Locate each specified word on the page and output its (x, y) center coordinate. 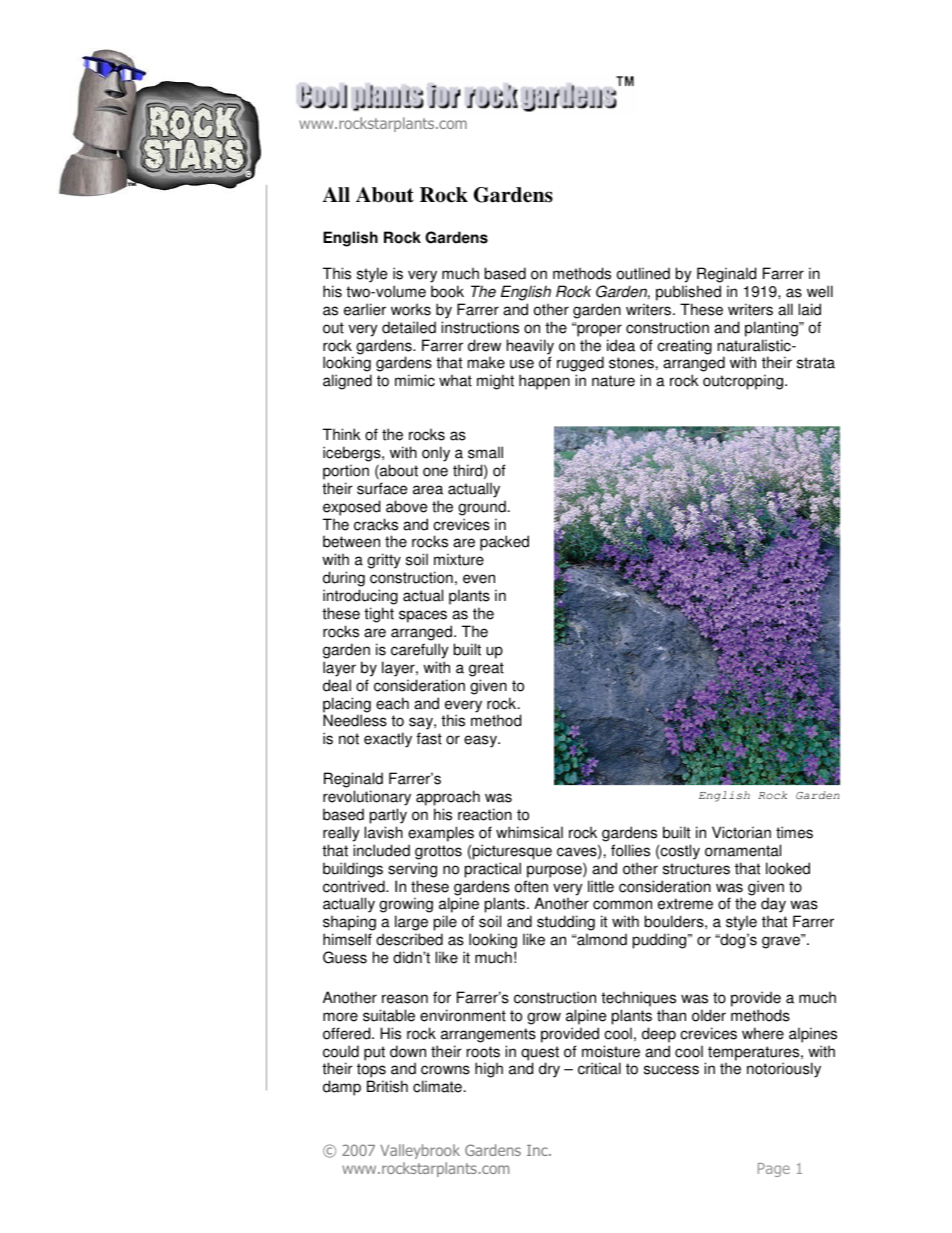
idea (621, 345)
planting (772, 329)
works (411, 309)
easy (482, 741)
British (387, 1086)
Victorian (741, 832)
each (392, 703)
